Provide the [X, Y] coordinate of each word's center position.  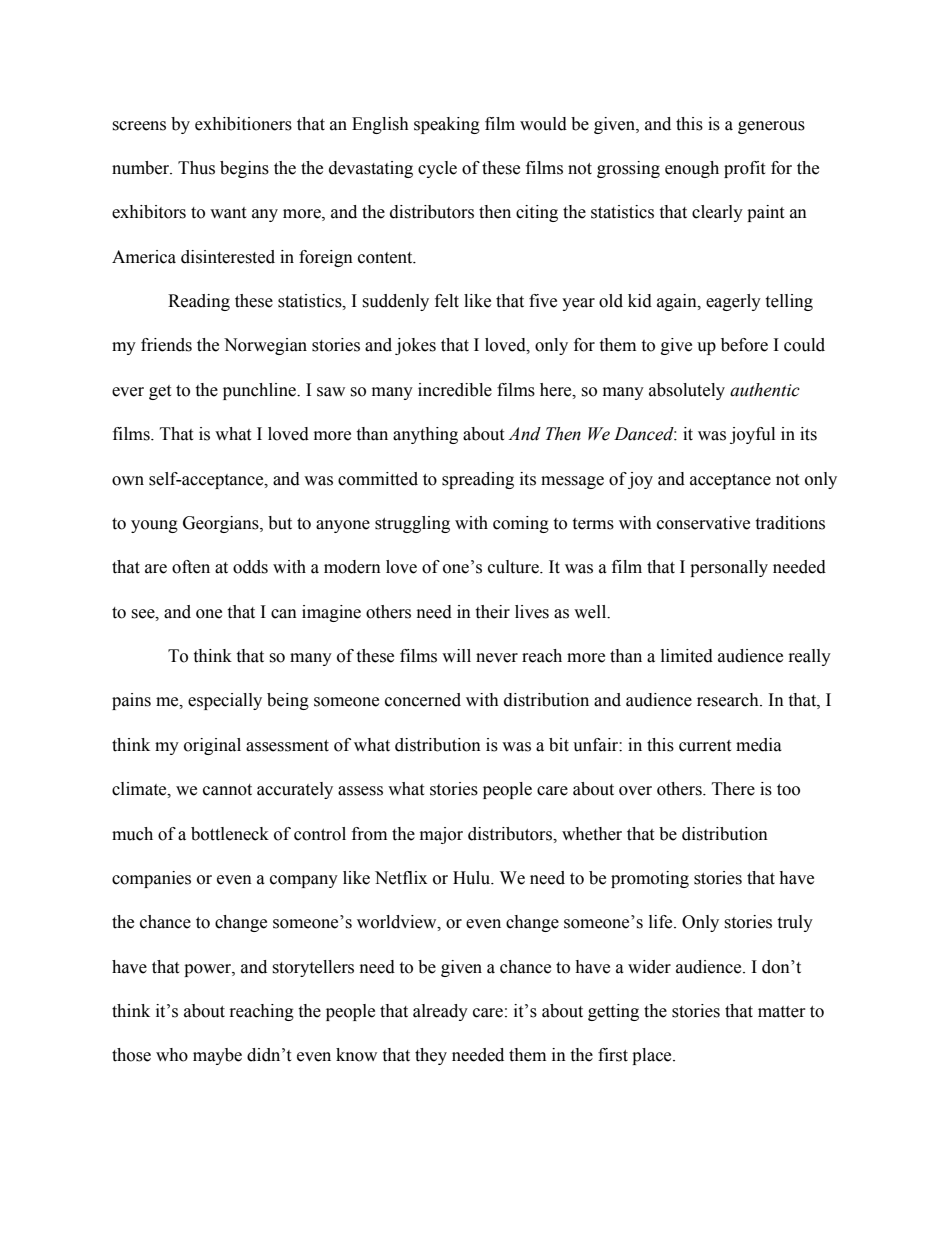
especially [225, 701]
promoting [650, 879]
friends [166, 345]
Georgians [222, 524]
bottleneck [230, 834]
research [729, 700]
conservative [703, 523]
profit [744, 169]
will [456, 655]
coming [521, 524]
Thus [196, 168]
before [744, 345]
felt [447, 301]
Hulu [473, 878]
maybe [217, 1056]
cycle [437, 169]
